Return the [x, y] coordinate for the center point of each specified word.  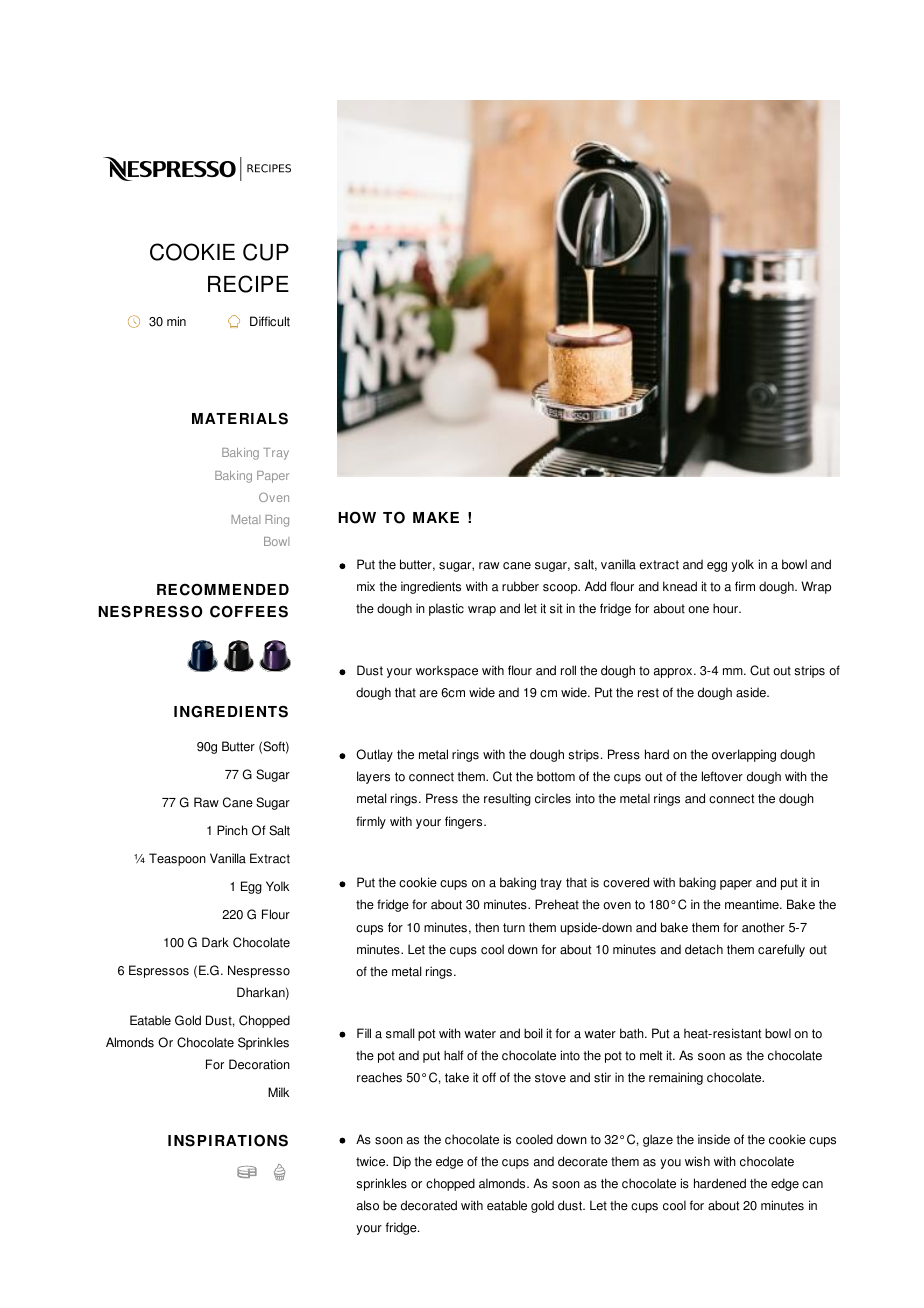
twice [372, 1161]
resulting [507, 799]
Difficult [270, 321]
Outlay [374, 755]
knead [680, 586]
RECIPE [248, 284]
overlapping [744, 755]
